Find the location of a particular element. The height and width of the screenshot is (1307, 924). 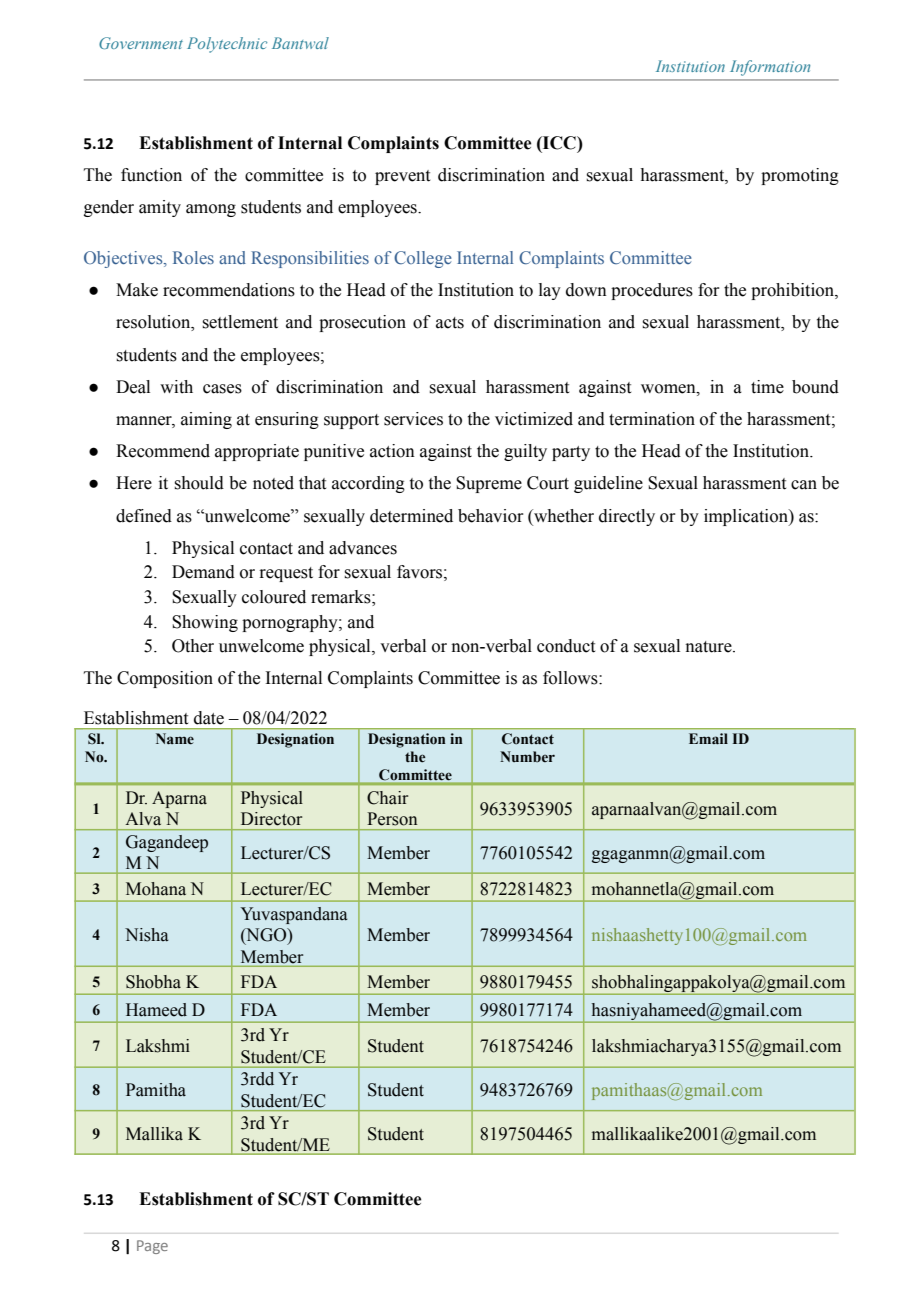

can is located at coordinates (804, 485).
